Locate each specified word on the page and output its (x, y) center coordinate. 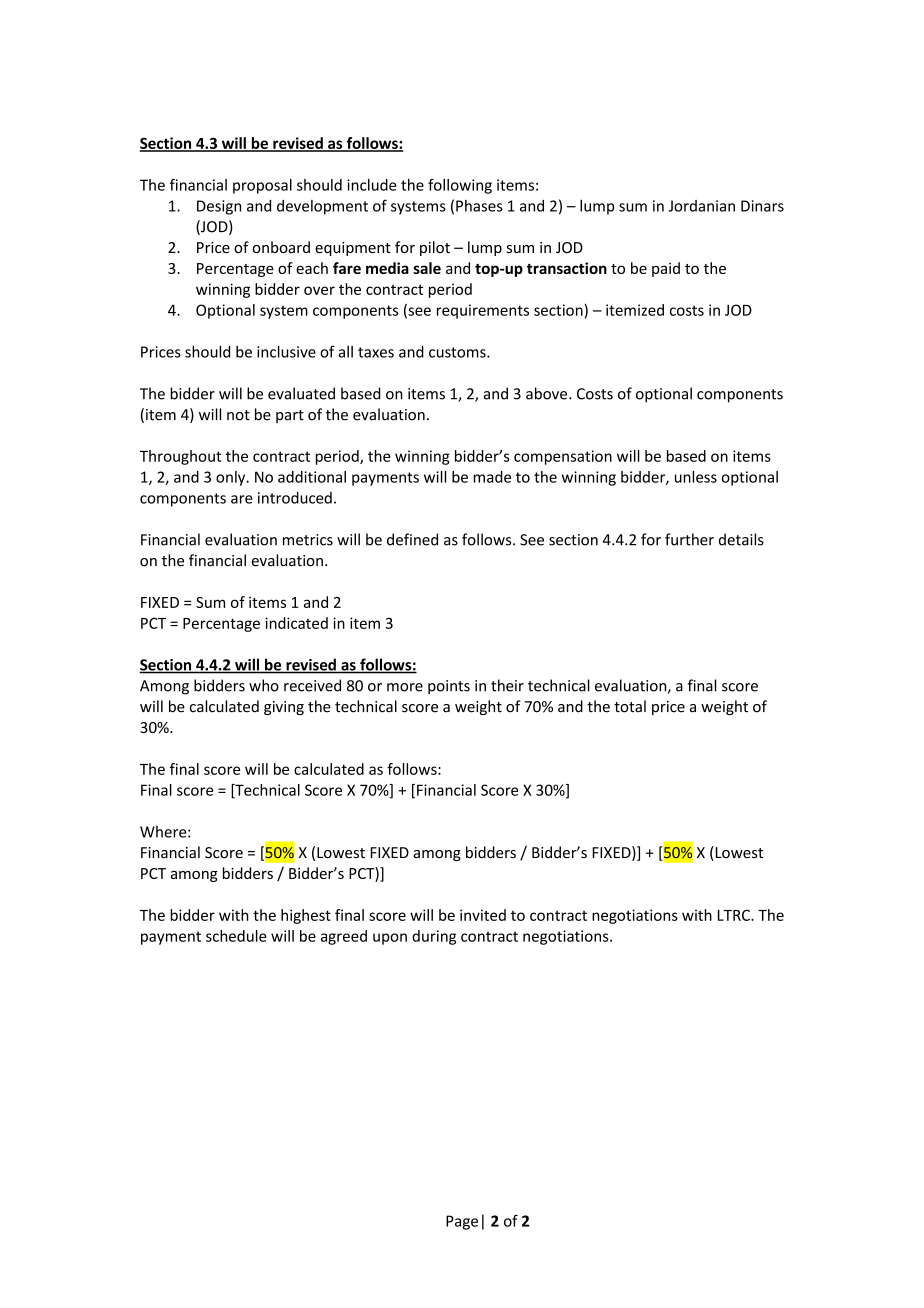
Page (462, 1222)
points (449, 687)
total (630, 706)
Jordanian (701, 206)
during (434, 937)
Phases (479, 206)
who (264, 685)
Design (219, 207)
